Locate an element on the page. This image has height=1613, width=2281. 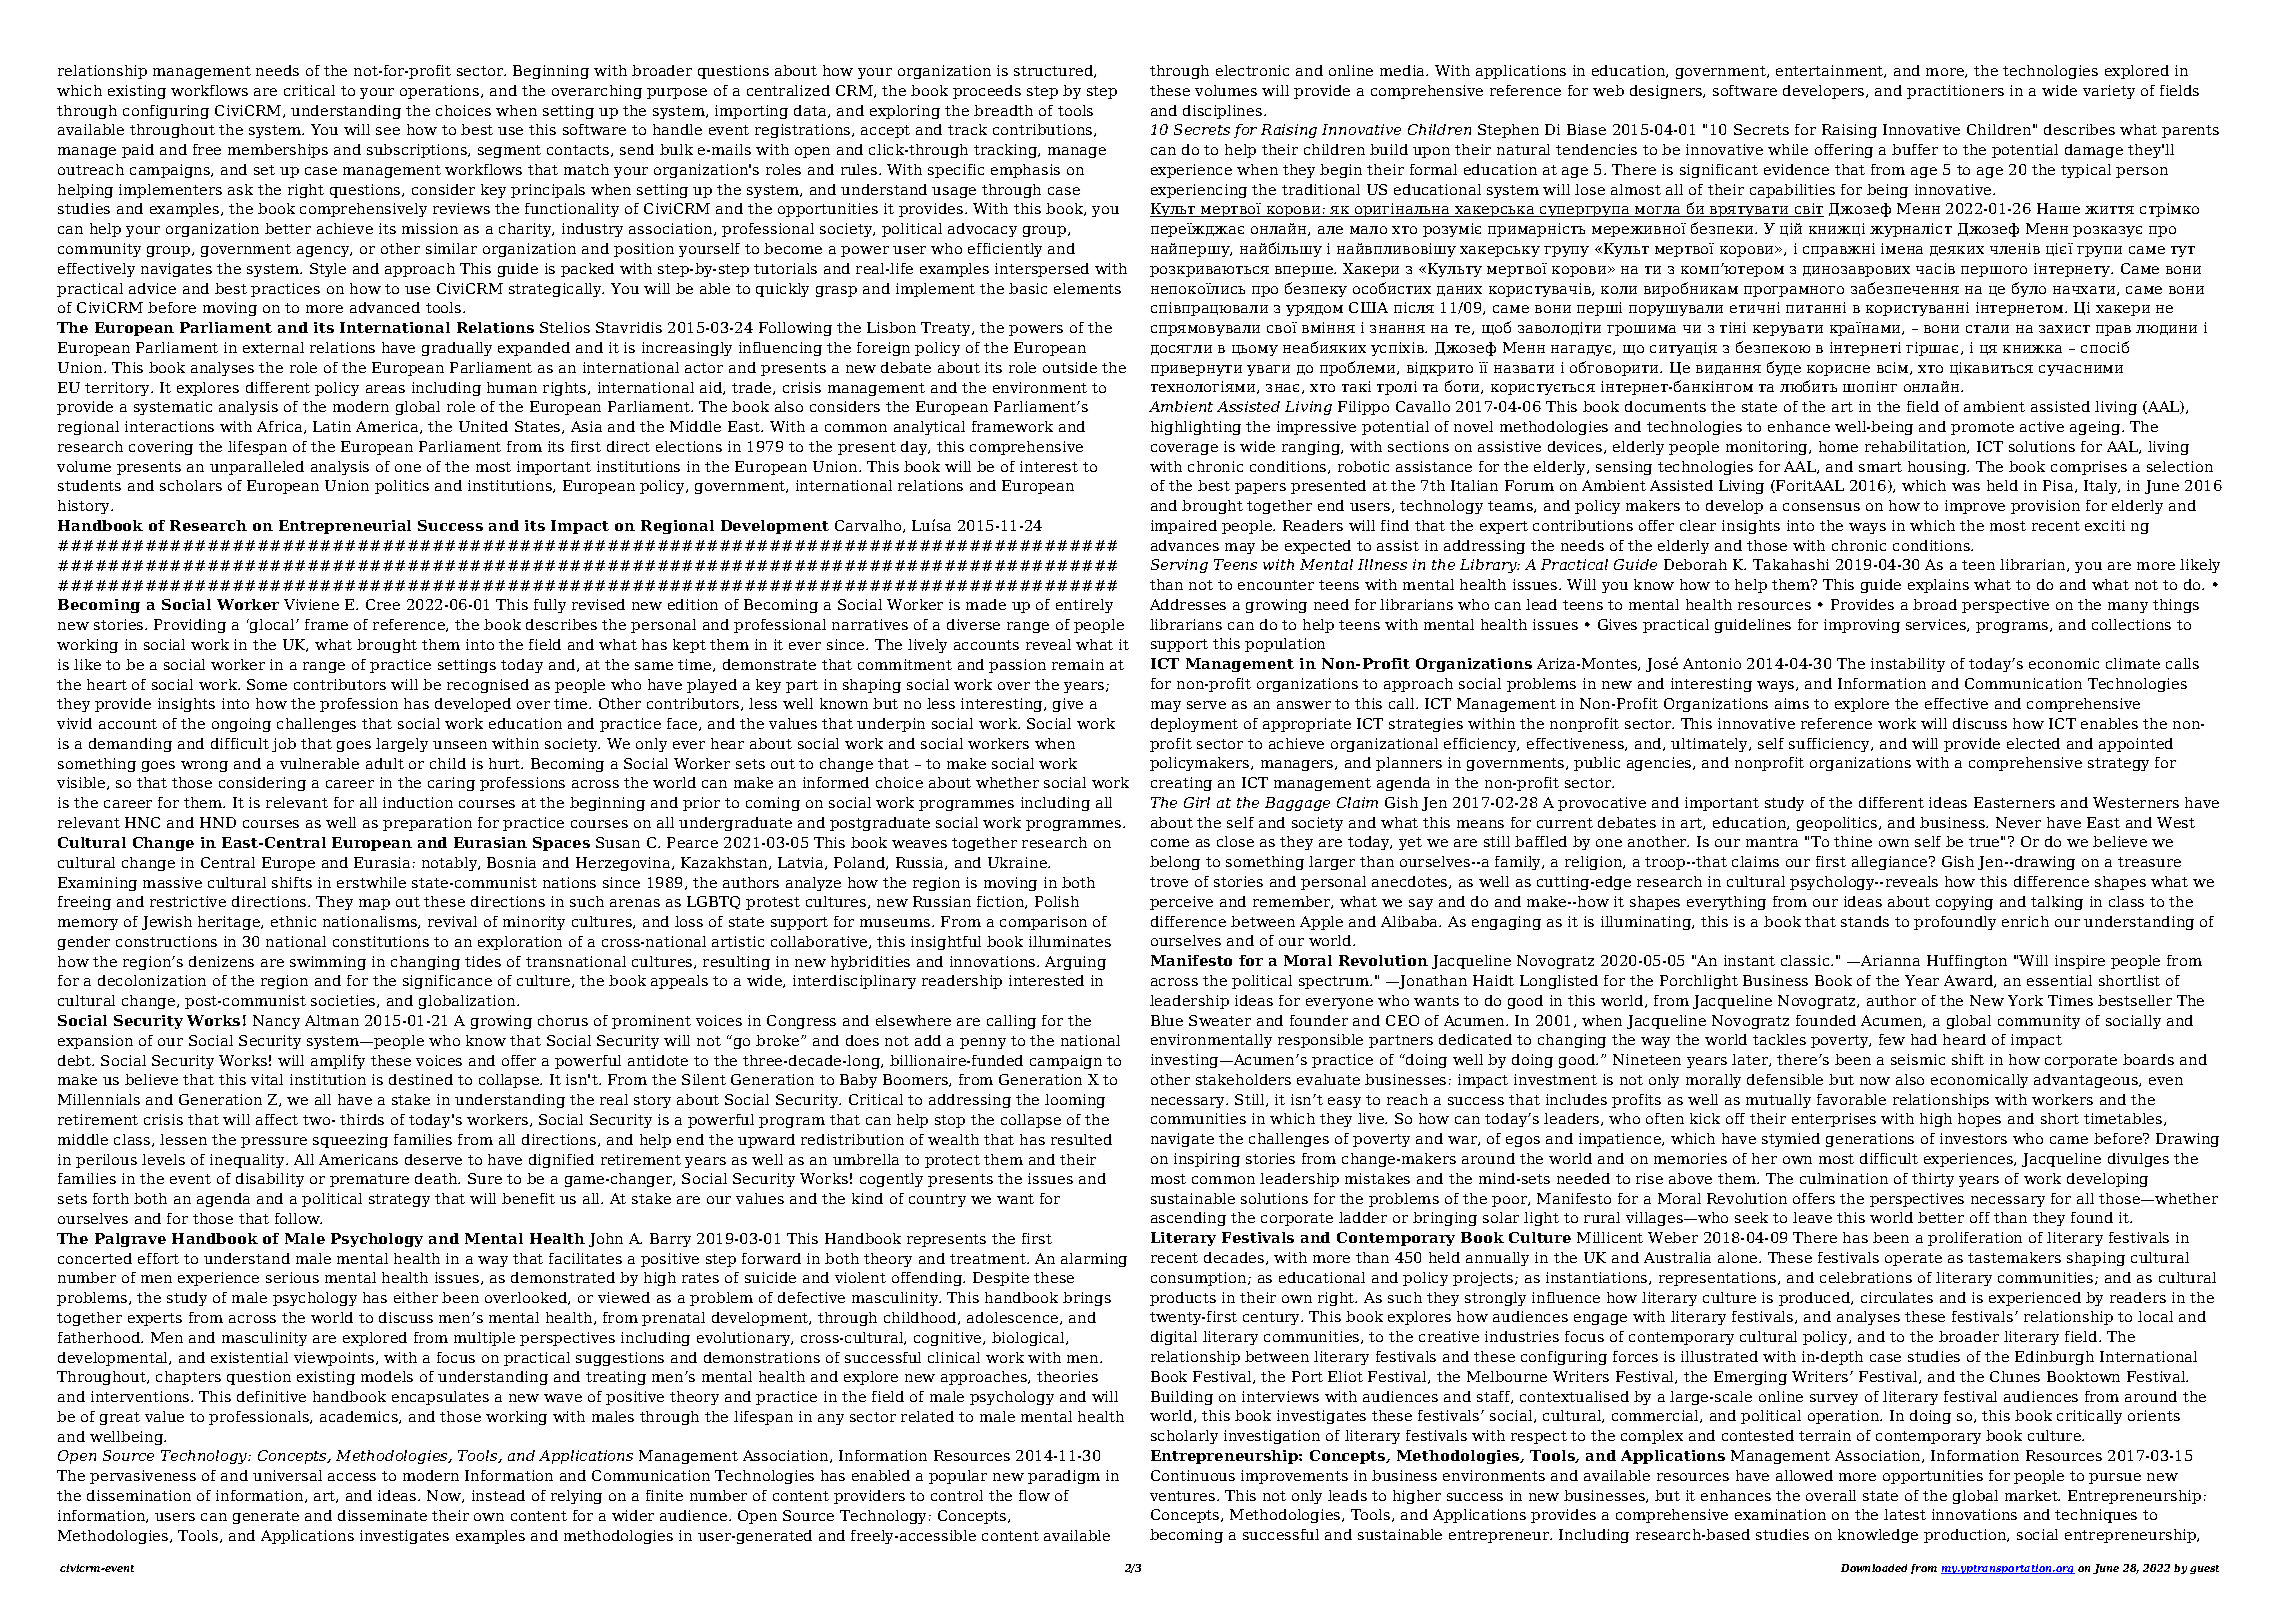
thine is located at coordinates (1853, 841).
